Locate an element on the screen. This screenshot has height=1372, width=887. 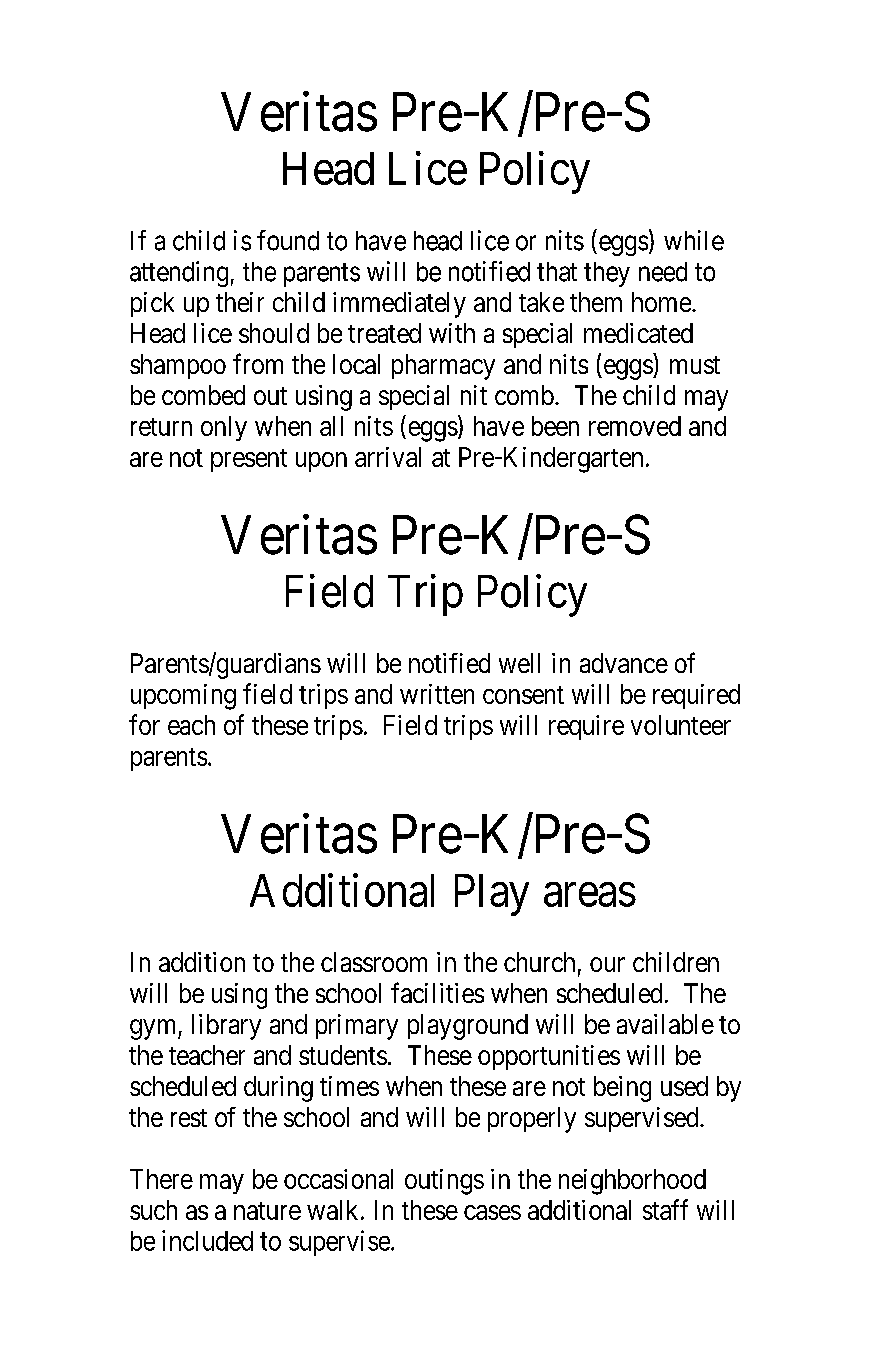
outings is located at coordinates (444, 1182).
